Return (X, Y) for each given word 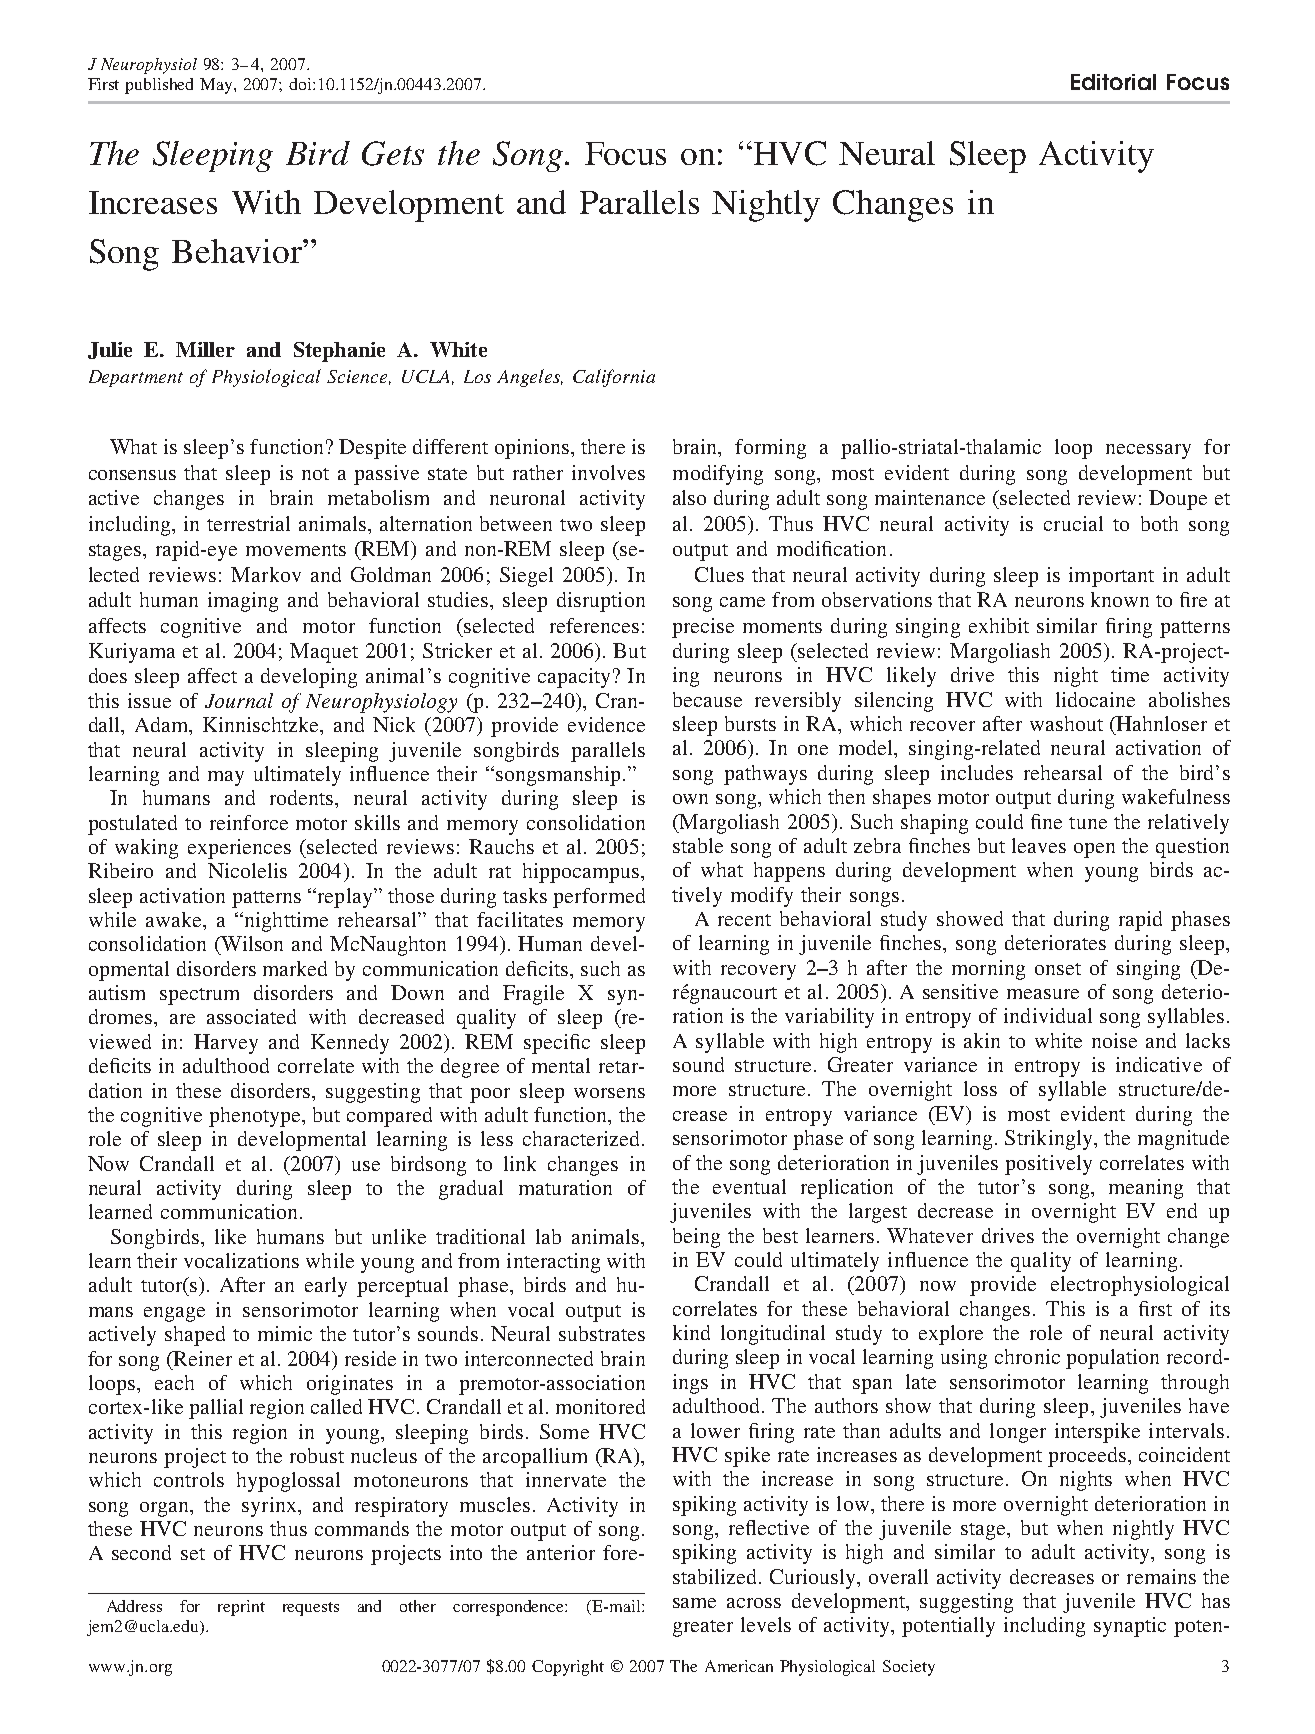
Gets (393, 153)
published (159, 86)
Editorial (1113, 82)
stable (698, 845)
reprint (241, 1608)
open (1094, 850)
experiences (239, 849)
